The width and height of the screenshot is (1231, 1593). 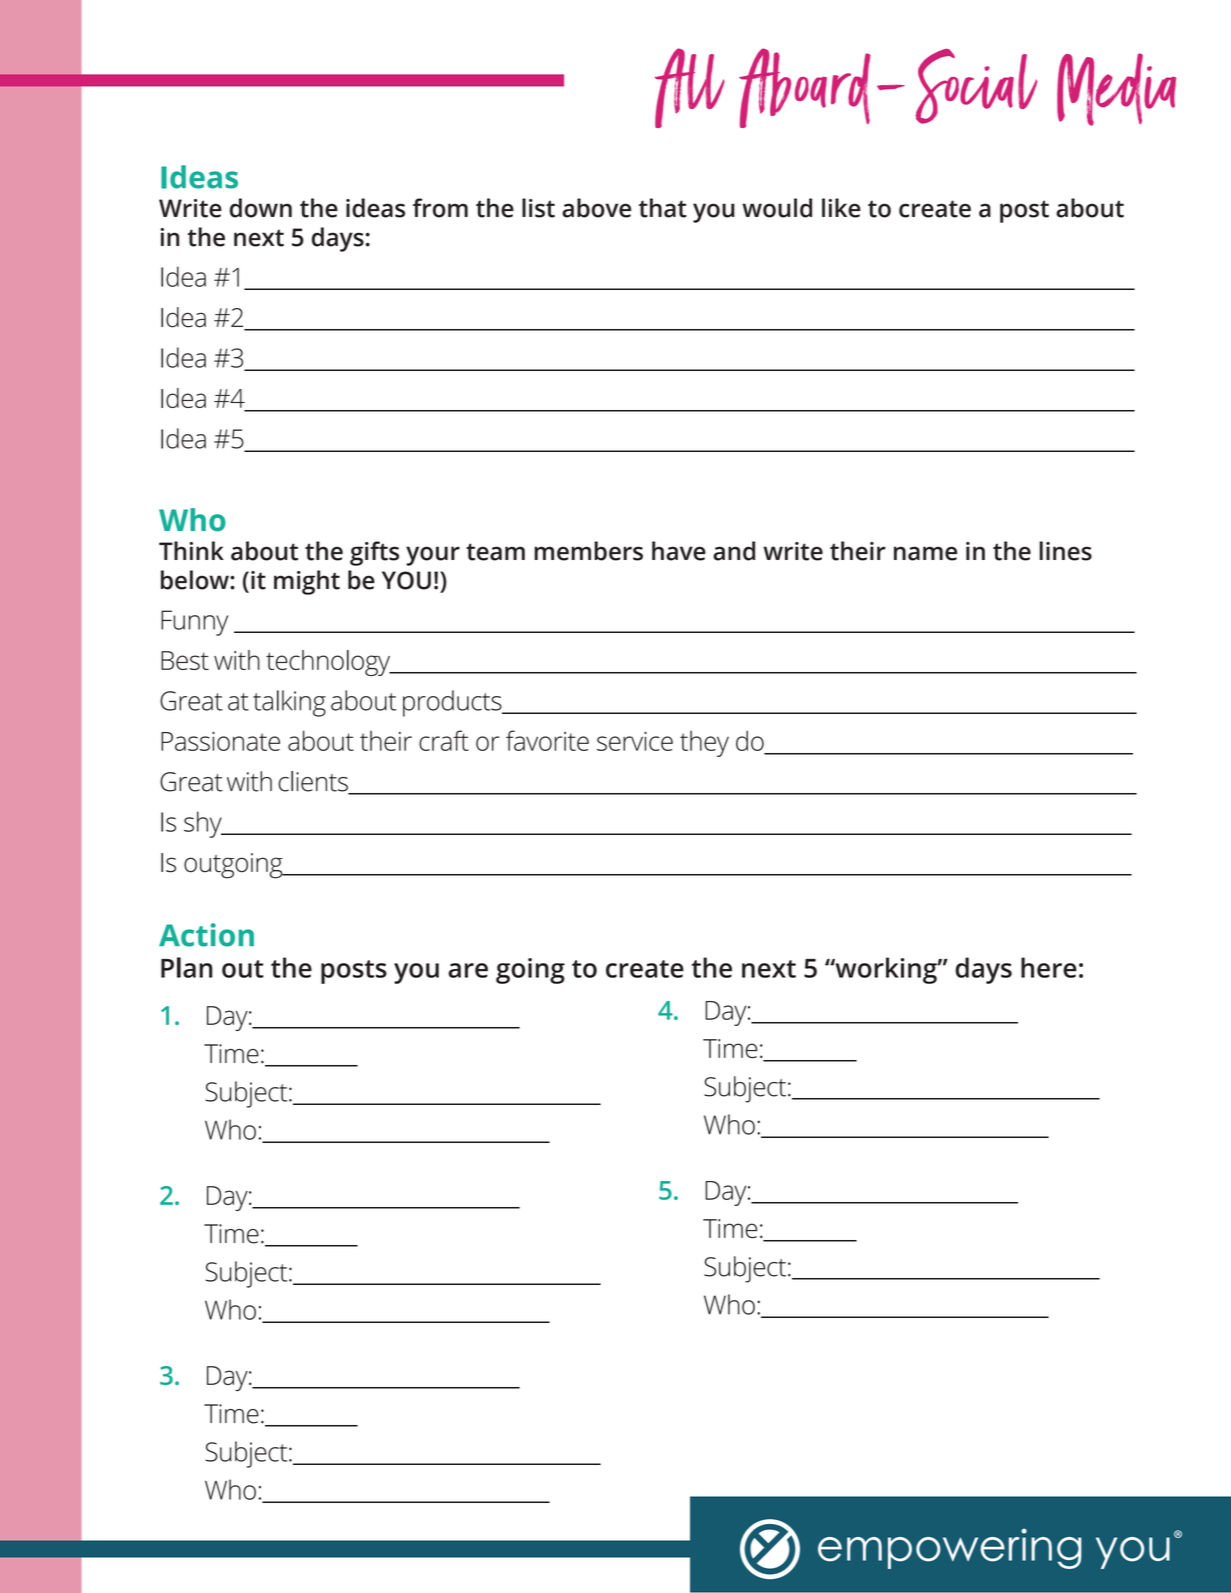 What do you see at coordinates (925, 553) in the screenshot?
I see `name` at bounding box center [925, 553].
